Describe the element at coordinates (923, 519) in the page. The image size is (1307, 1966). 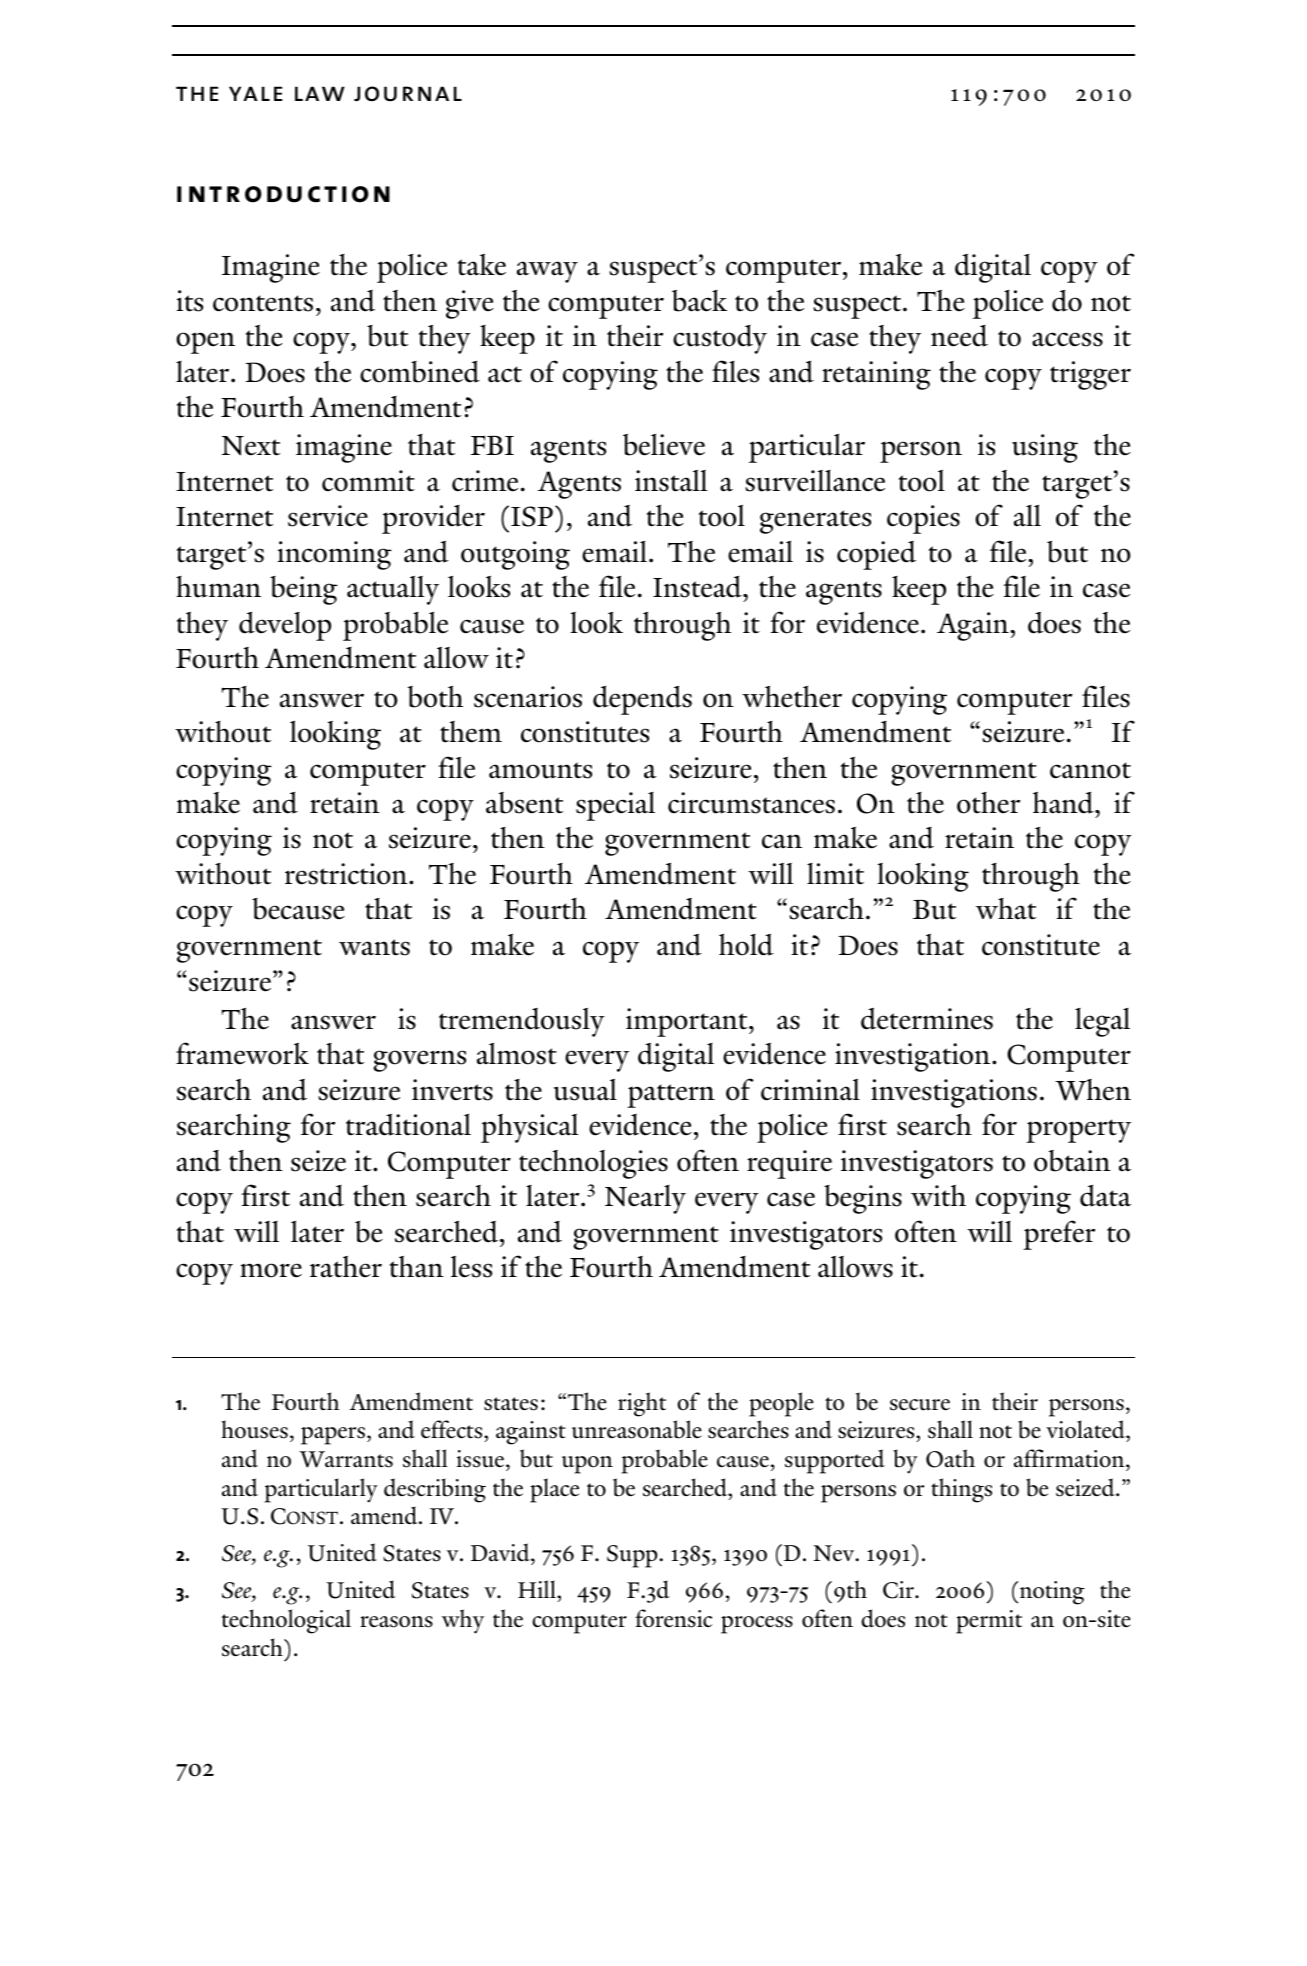
I see `copies` at that location.
